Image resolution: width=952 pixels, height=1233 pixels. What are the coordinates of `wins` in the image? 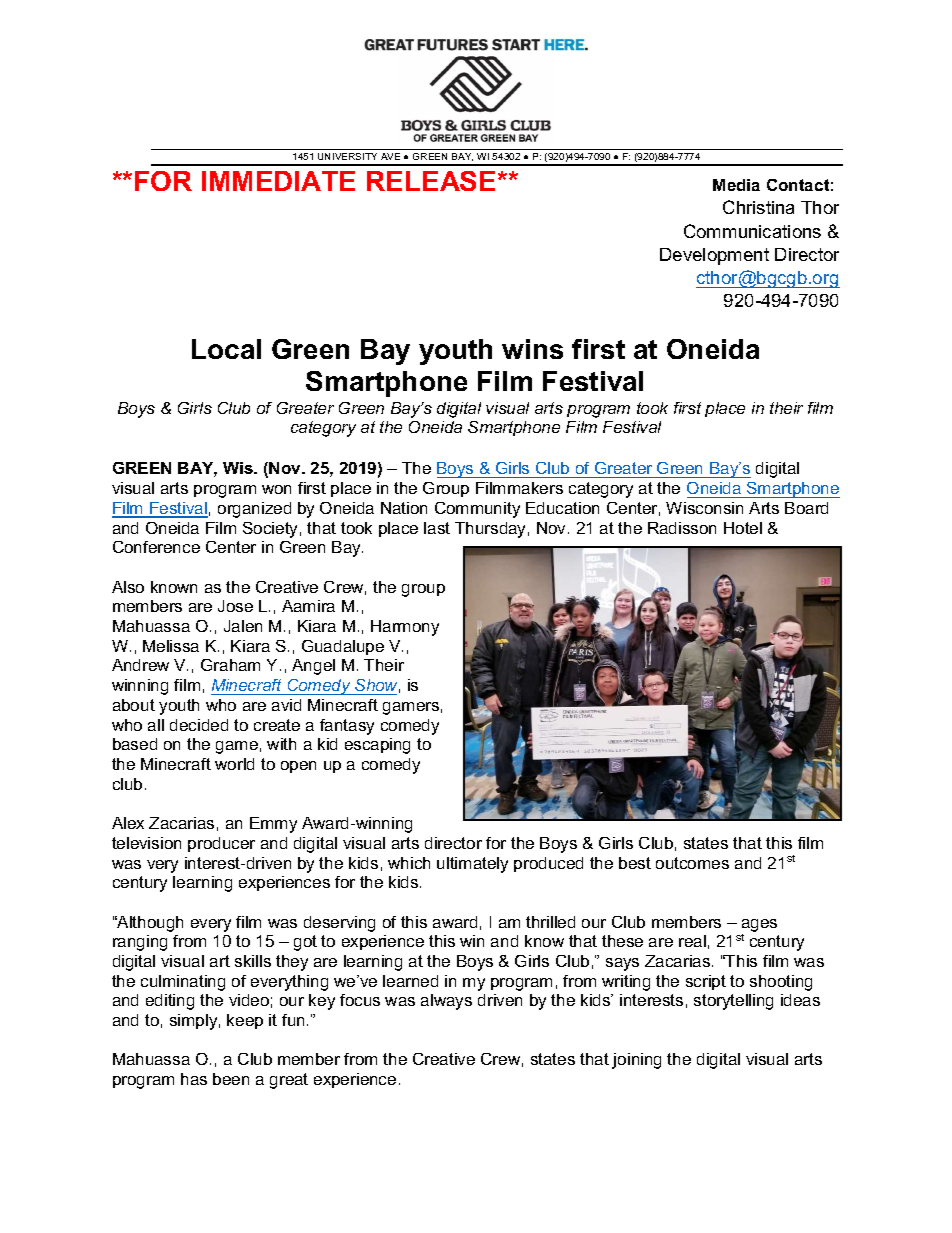 It's located at (532, 349).
